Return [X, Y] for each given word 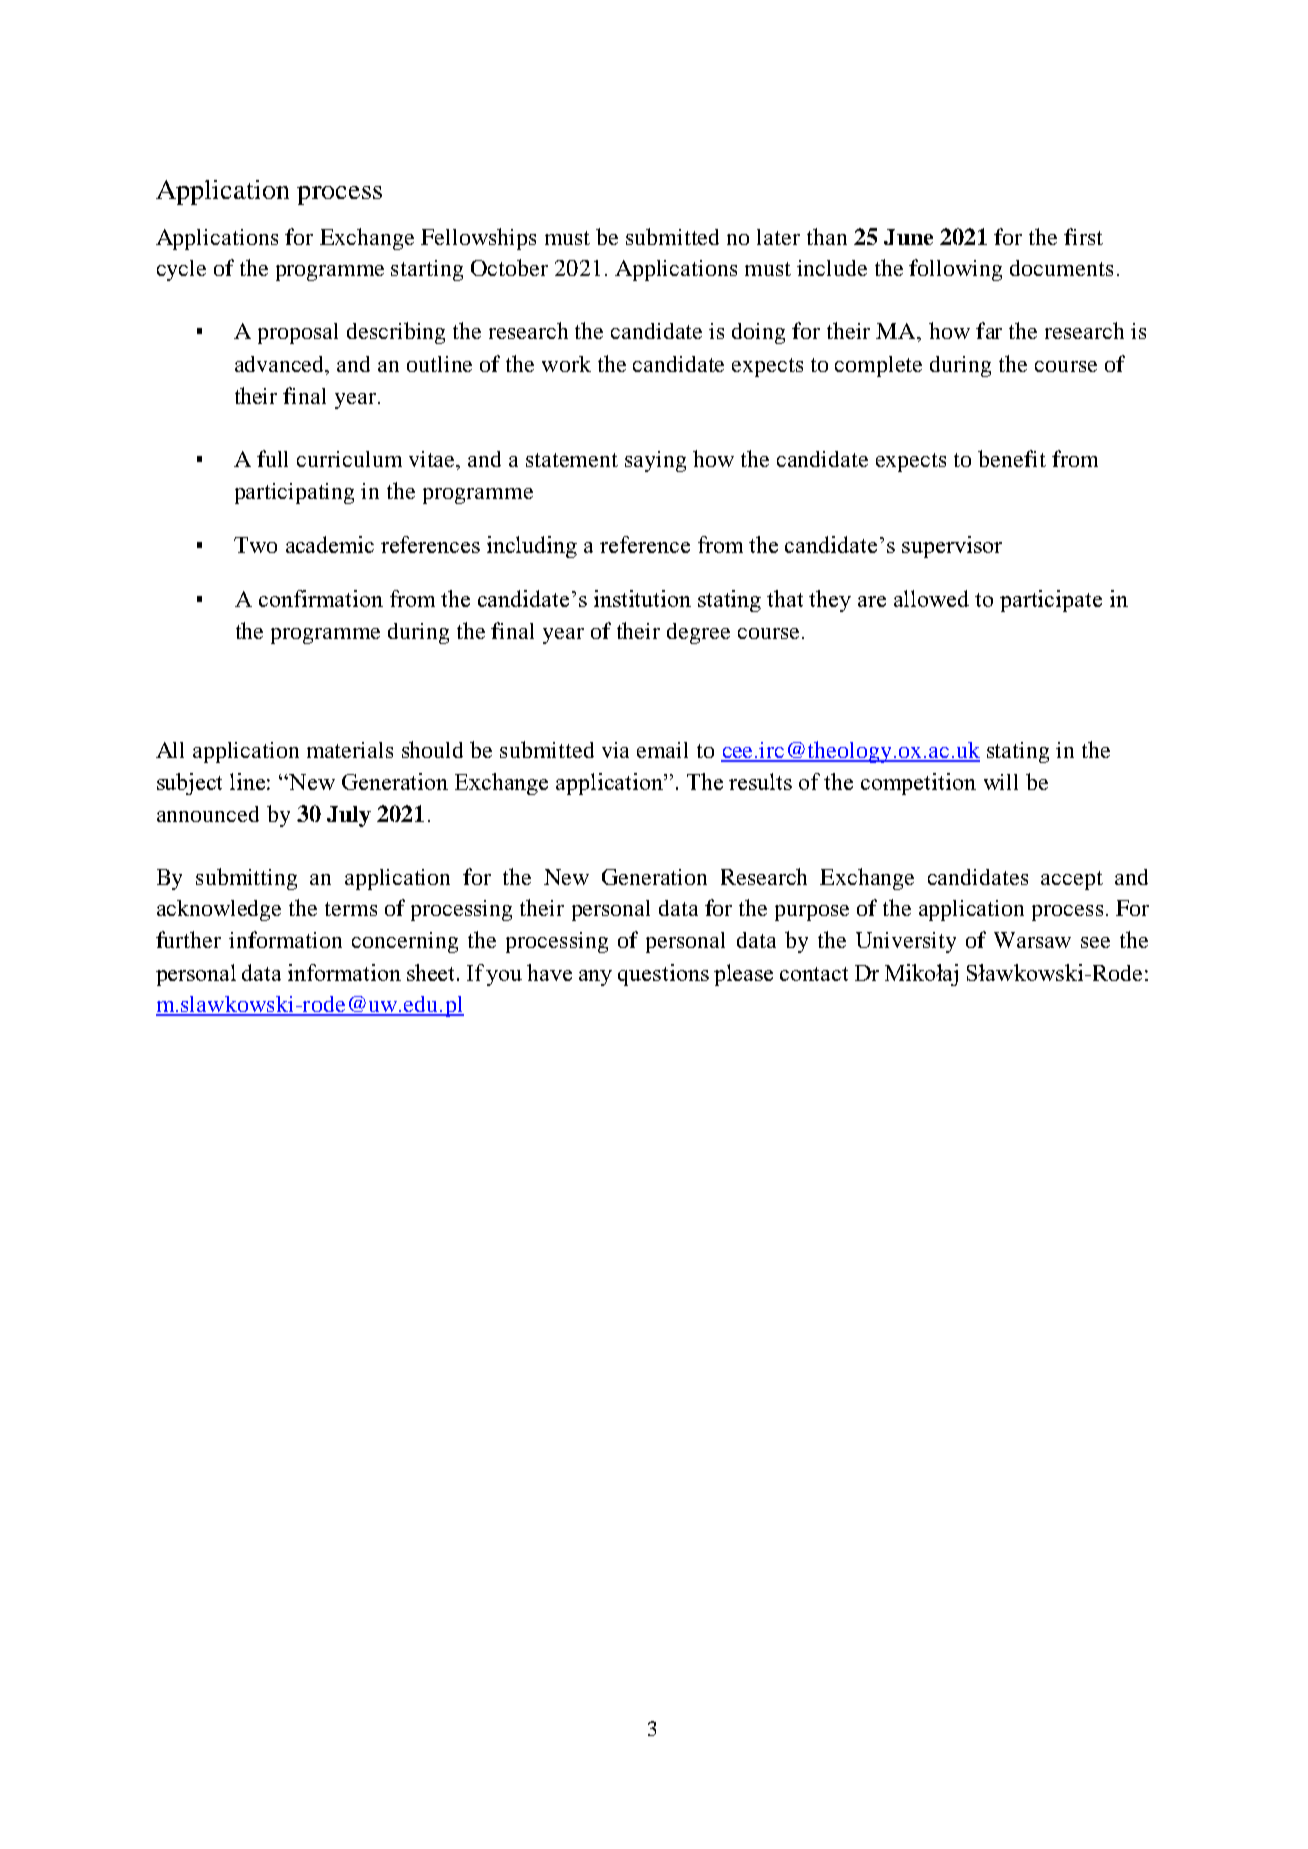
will [1001, 782]
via [615, 750]
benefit [1012, 458]
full [272, 458]
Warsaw [1032, 940]
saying [655, 461]
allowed [931, 598]
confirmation [321, 598]
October [509, 267]
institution [642, 598]
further [188, 939]
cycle [181, 270]
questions [663, 975]
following [955, 270]
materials [350, 750]
